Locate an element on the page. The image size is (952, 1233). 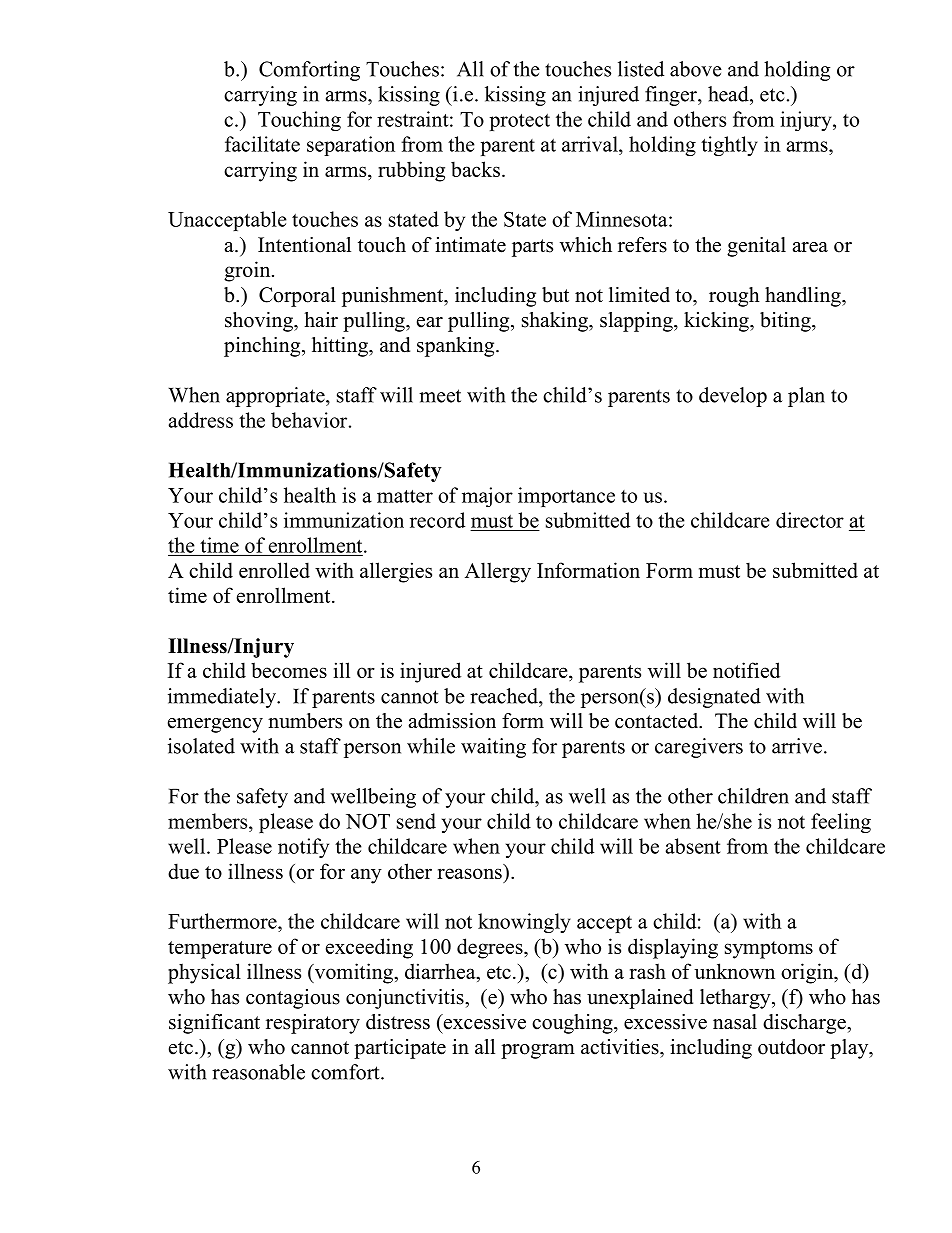
protect is located at coordinates (520, 122).
